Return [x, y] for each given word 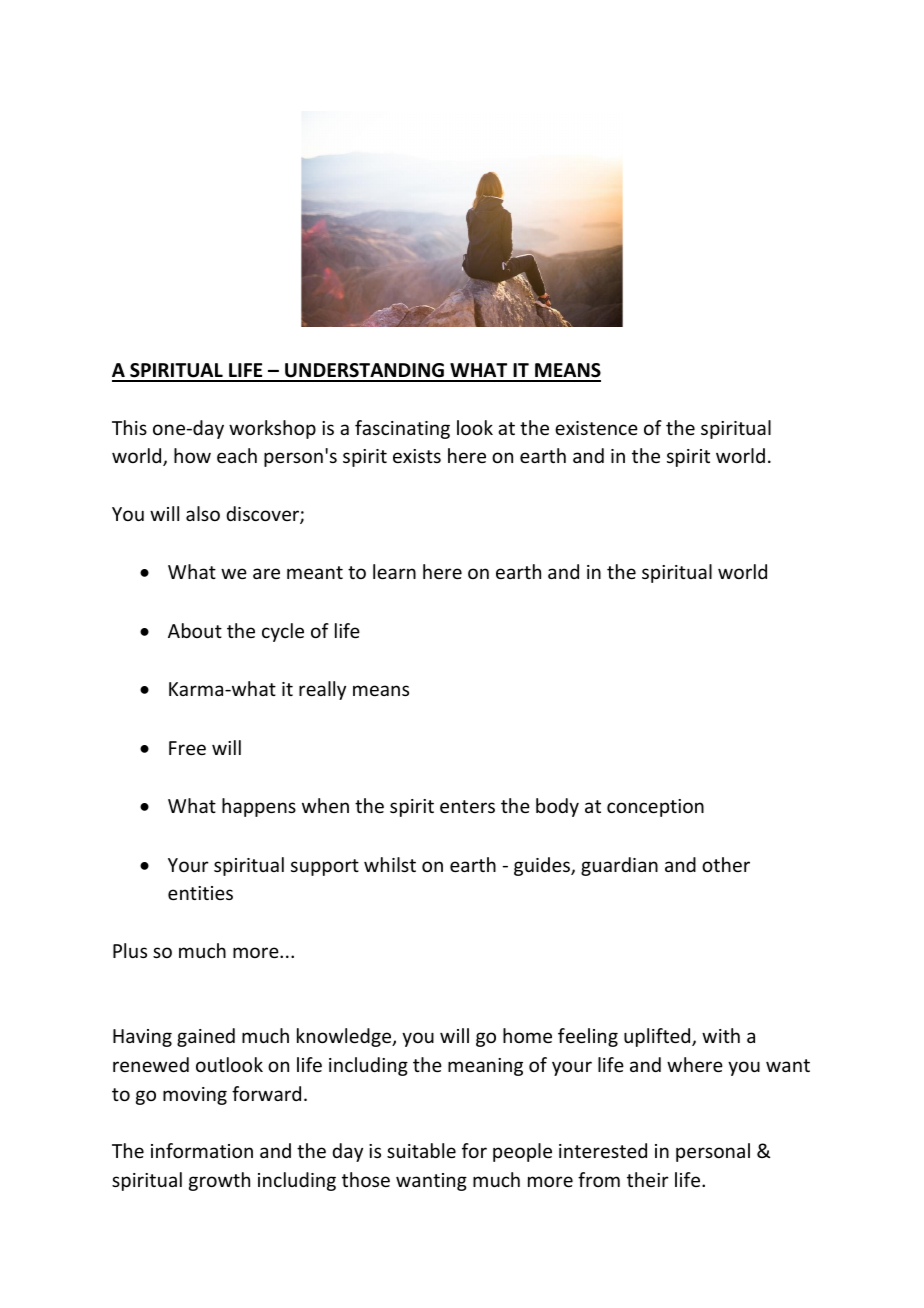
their [648, 1179]
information [202, 1150]
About [195, 630]
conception [655, 808]
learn [394, 571]
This [129, 427]
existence [596, 428]
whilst [390, 864]
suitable [421, 1150]
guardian [619, 866]
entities [200, 893]
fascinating [402, 429]
